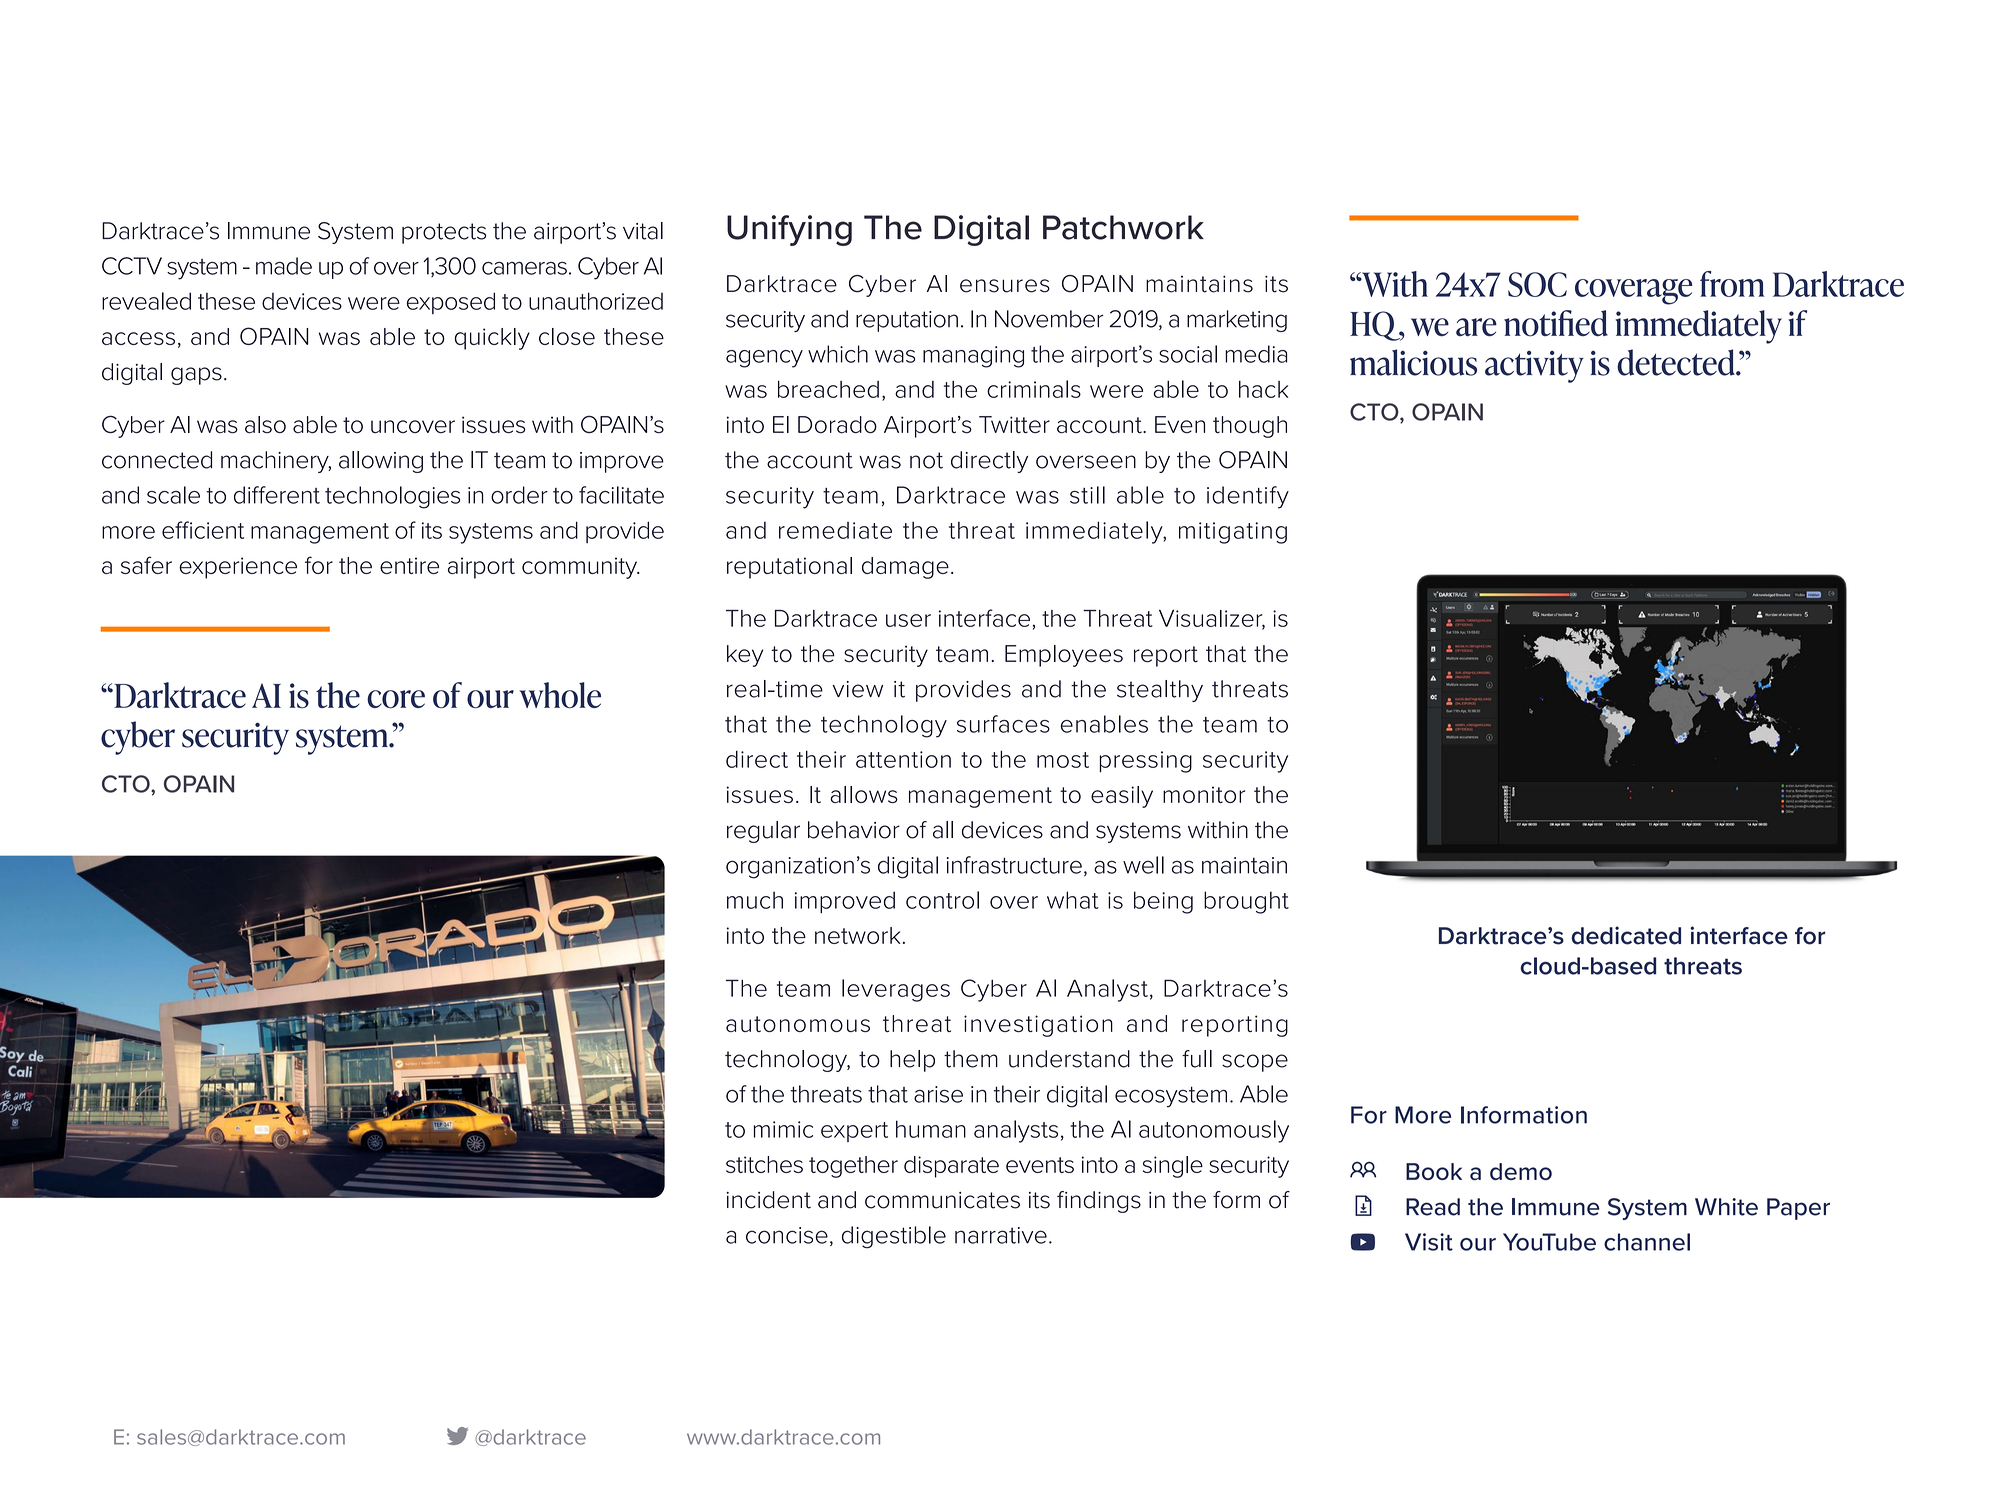 This screenshot has height=1510, width=2014. Describe the element at coordinates (1204, 794) in the screenshot. I see `monitor` at that location.
